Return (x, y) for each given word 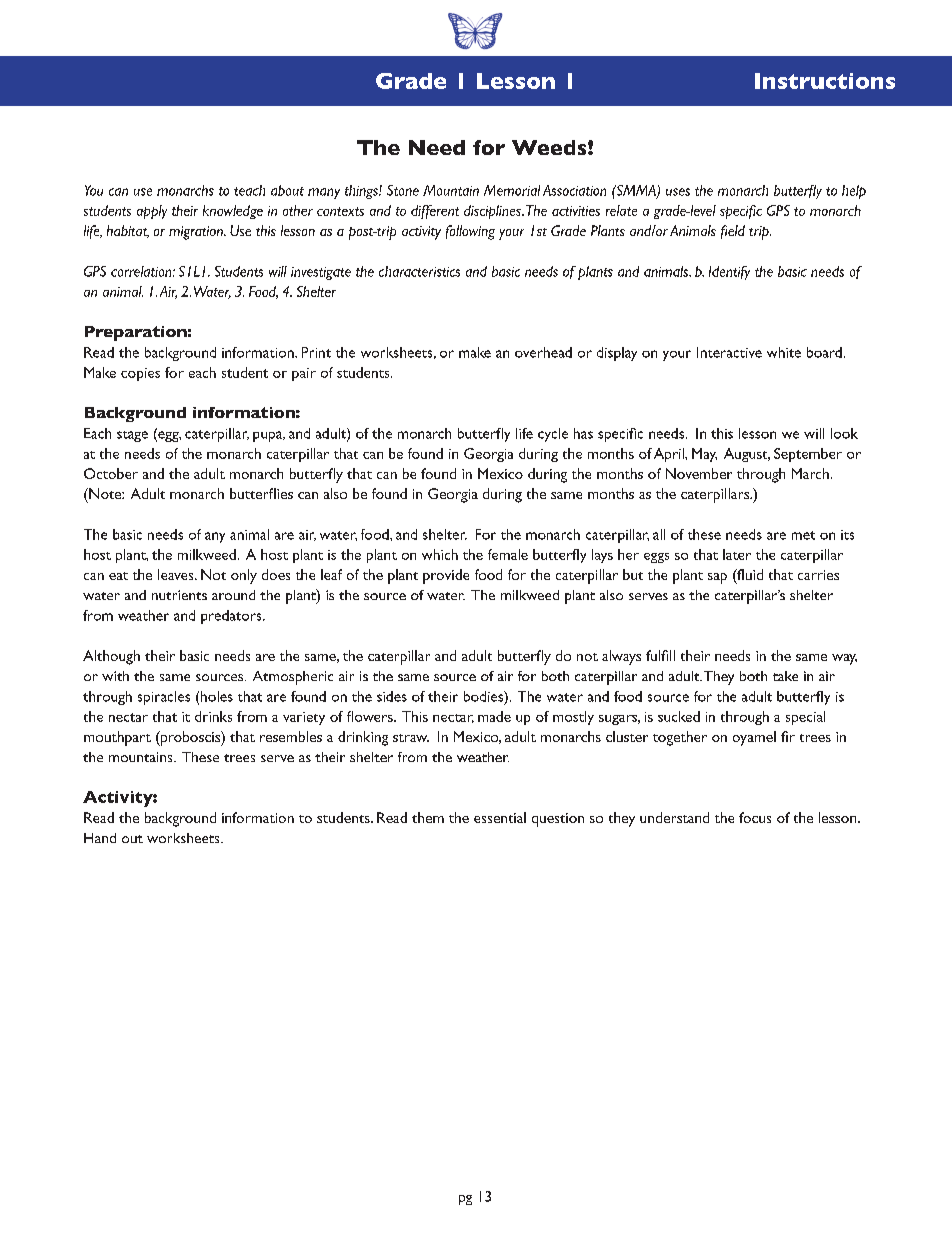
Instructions (825, 81)
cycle (553, 435)
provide (446, 576)
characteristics (419, 271)
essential (500, 817)
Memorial (512, 190)
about (287, 190)
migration (197, 233)
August (747, 455)
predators (232, 617)
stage (132, 436)
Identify (729, 273)
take (785, 676)
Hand (100, 838)
